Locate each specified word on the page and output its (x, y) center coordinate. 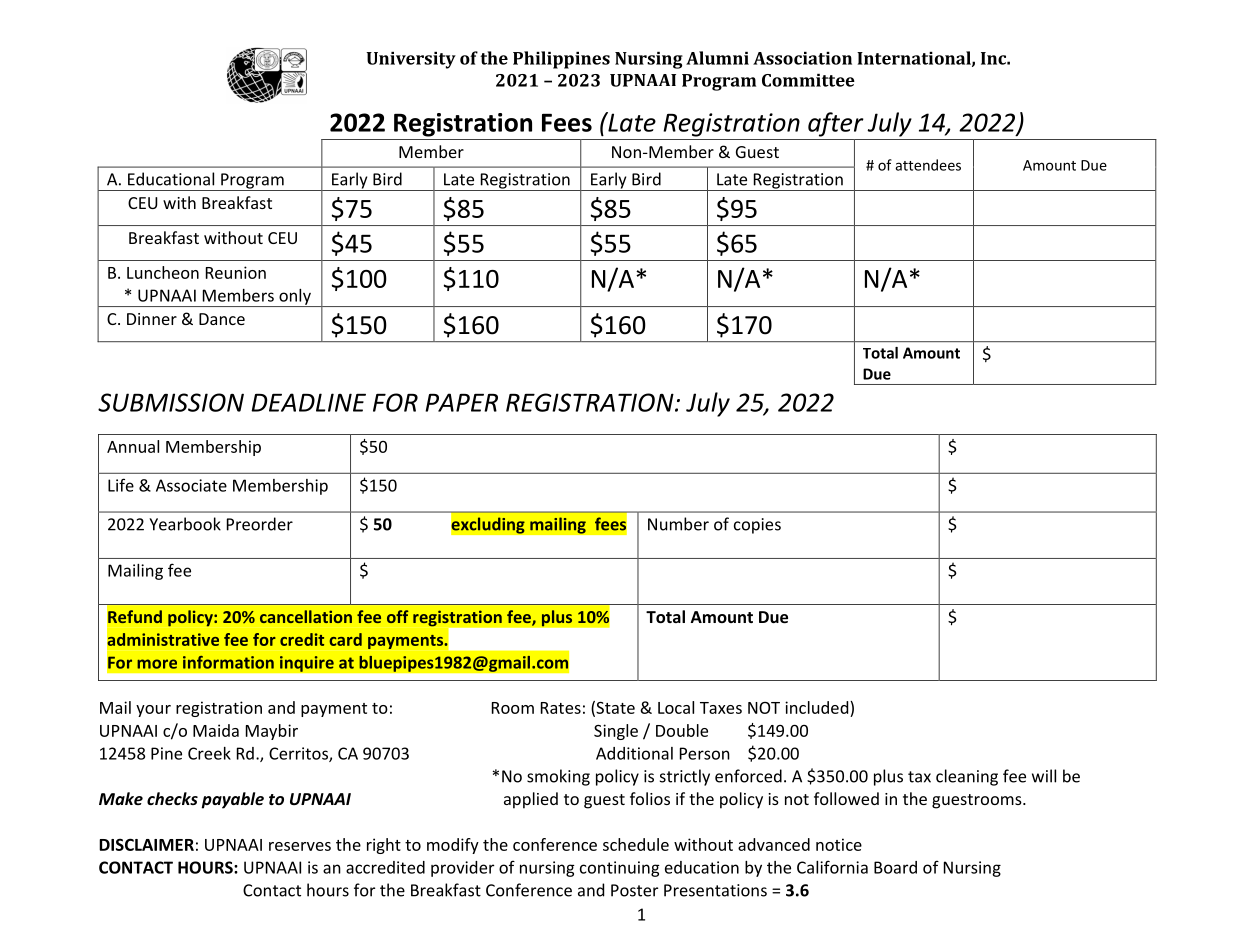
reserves (300, 846)
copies (757, 526)
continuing (620, 869)
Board (895, 867)
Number (678, 524)
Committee (808, 80)
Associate (191, 485)
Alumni (717, 58)
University (411, 60)
